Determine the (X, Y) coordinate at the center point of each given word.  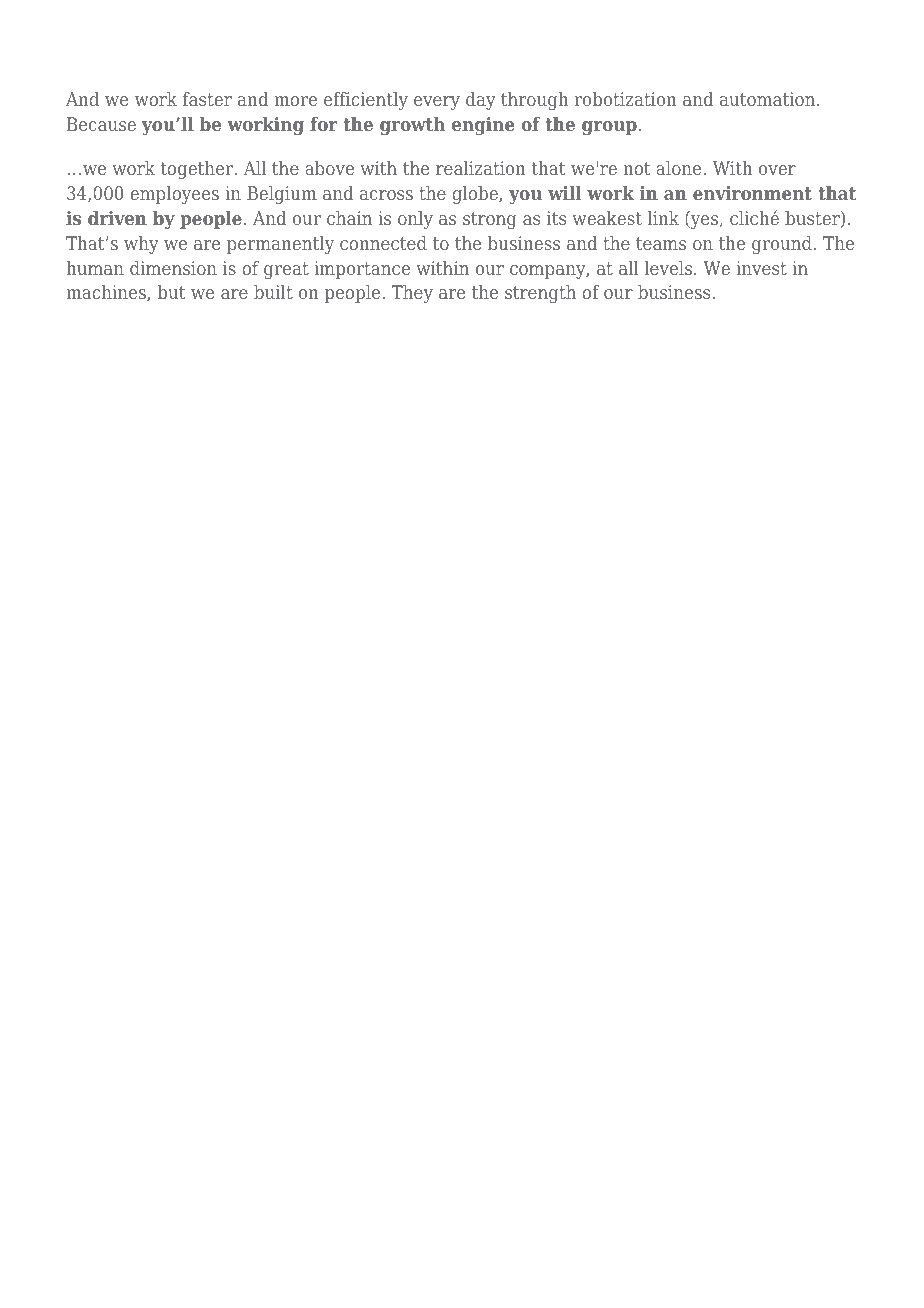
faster (207, 99)
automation (769, 99)
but (171, 292)
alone (680, 168)
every (437, 103)
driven (117, 218)
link (663, 218)
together (198, 170)
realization (481, 168)
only (415, 220)
